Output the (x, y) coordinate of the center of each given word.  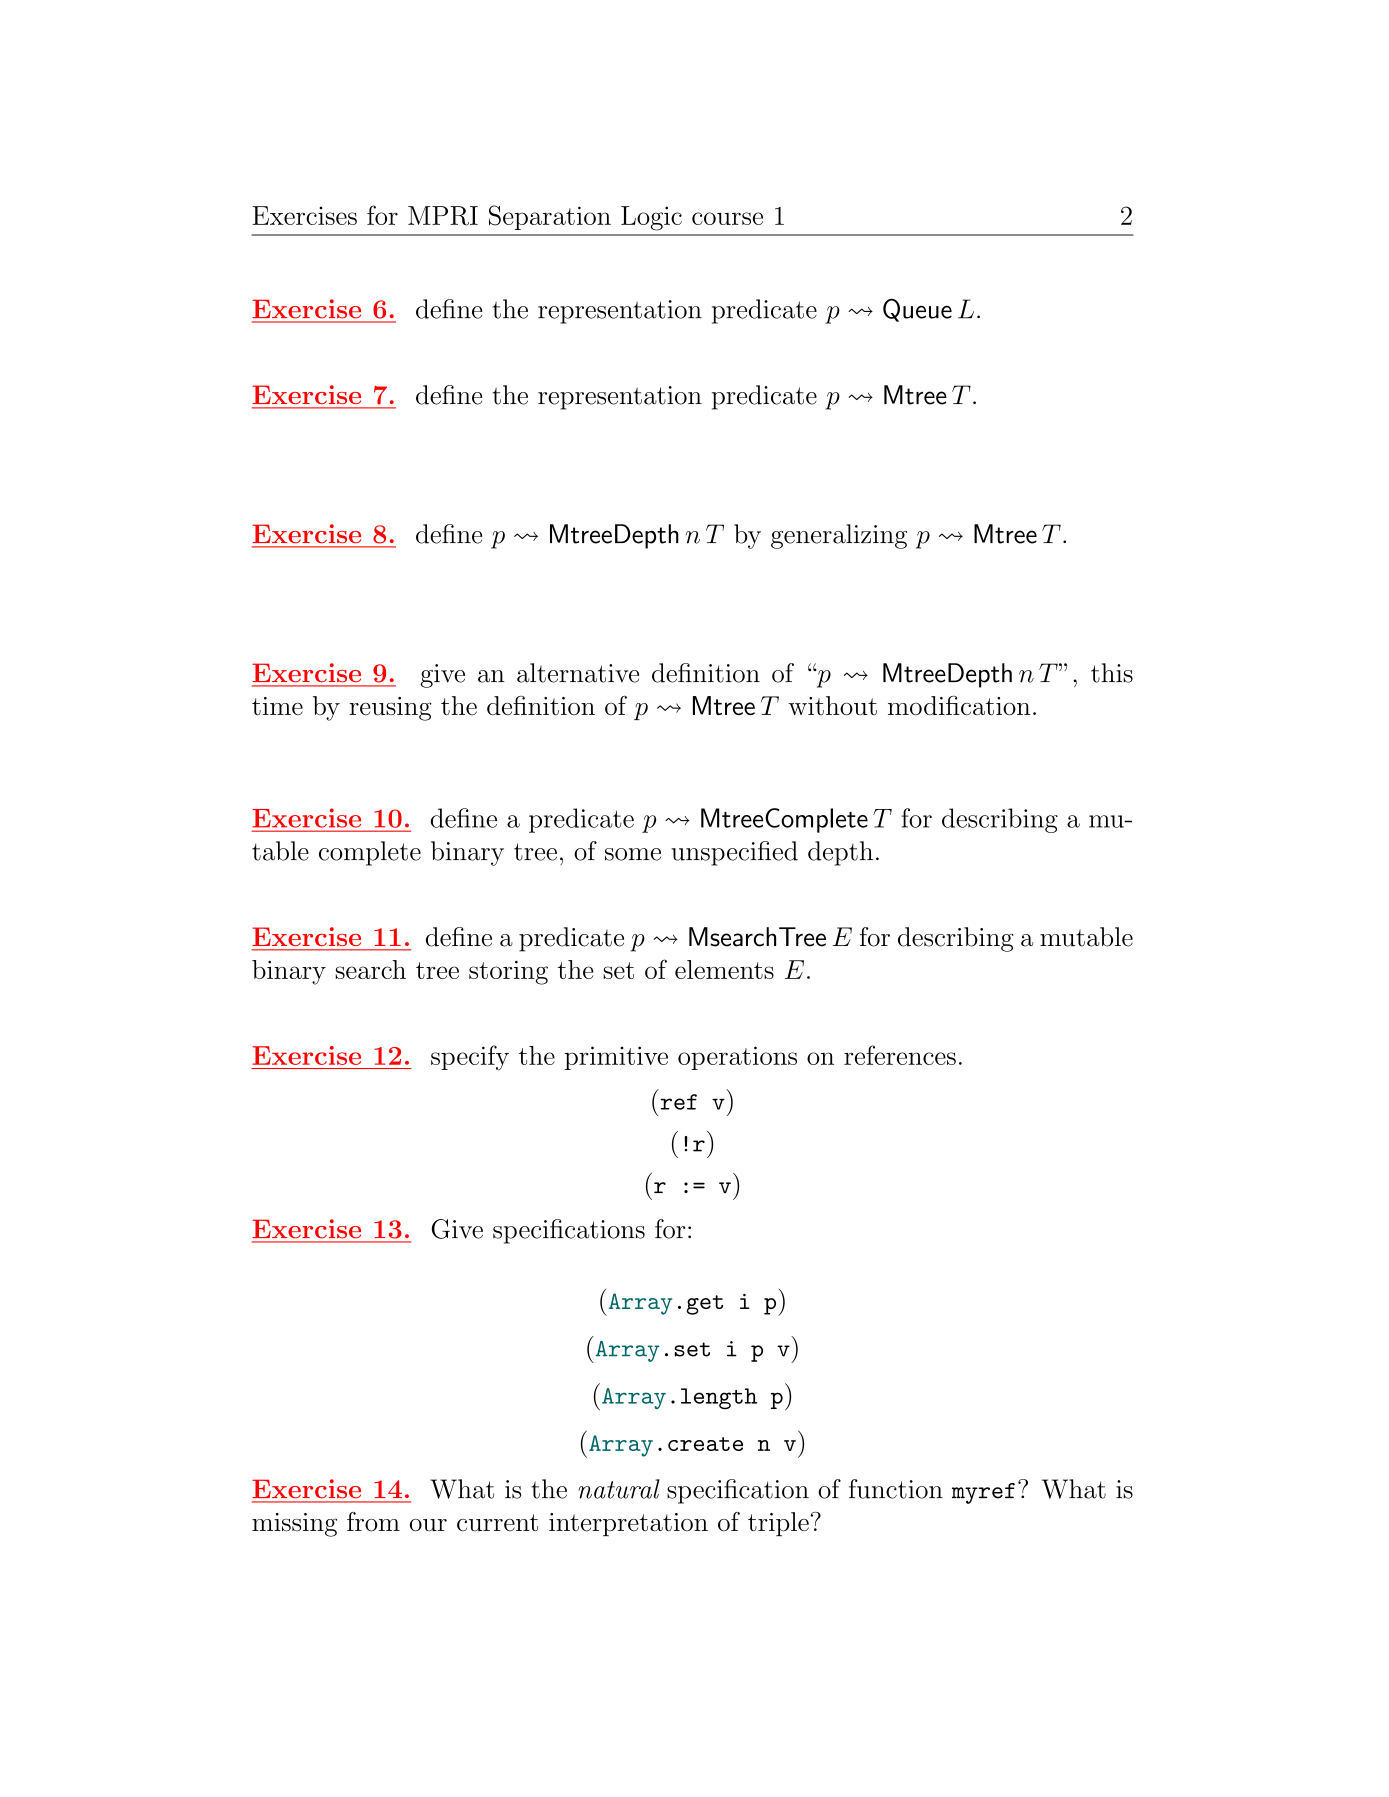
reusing (390, 709)
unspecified (734, 853)
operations (737, 1058)
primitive (616, 1058)
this (1112, 673)
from (373, 1522)
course (727, 218)
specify (470, 1058)
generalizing (839, 536)
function (896, 1489)
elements (724, 969)
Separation (550, 217)
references (900, 1055)
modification (959, 705)
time (277, 706)
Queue (917, 310)
